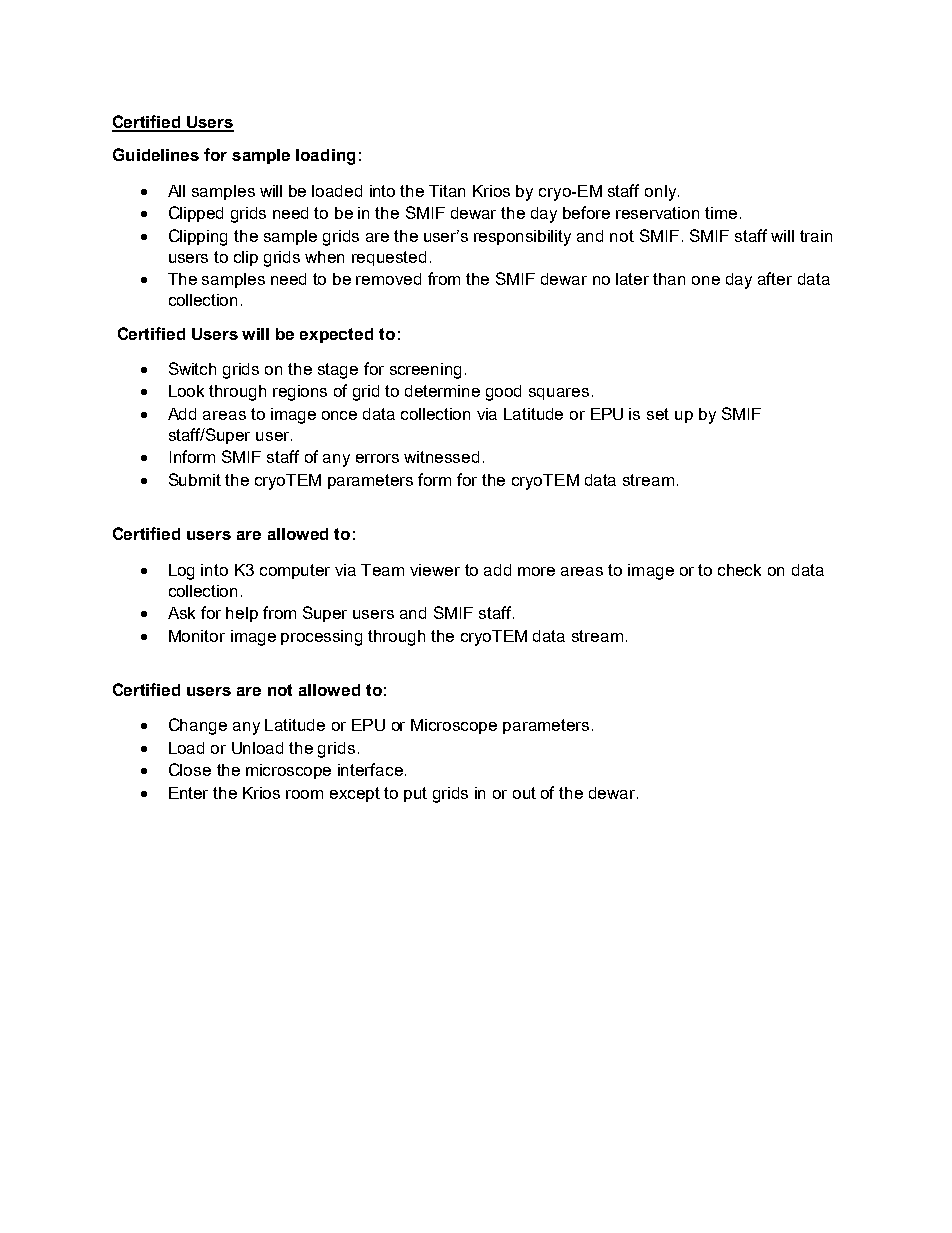 The height and width of the image is (1233, 952). I want to click on Titan, so click(447, 191).
